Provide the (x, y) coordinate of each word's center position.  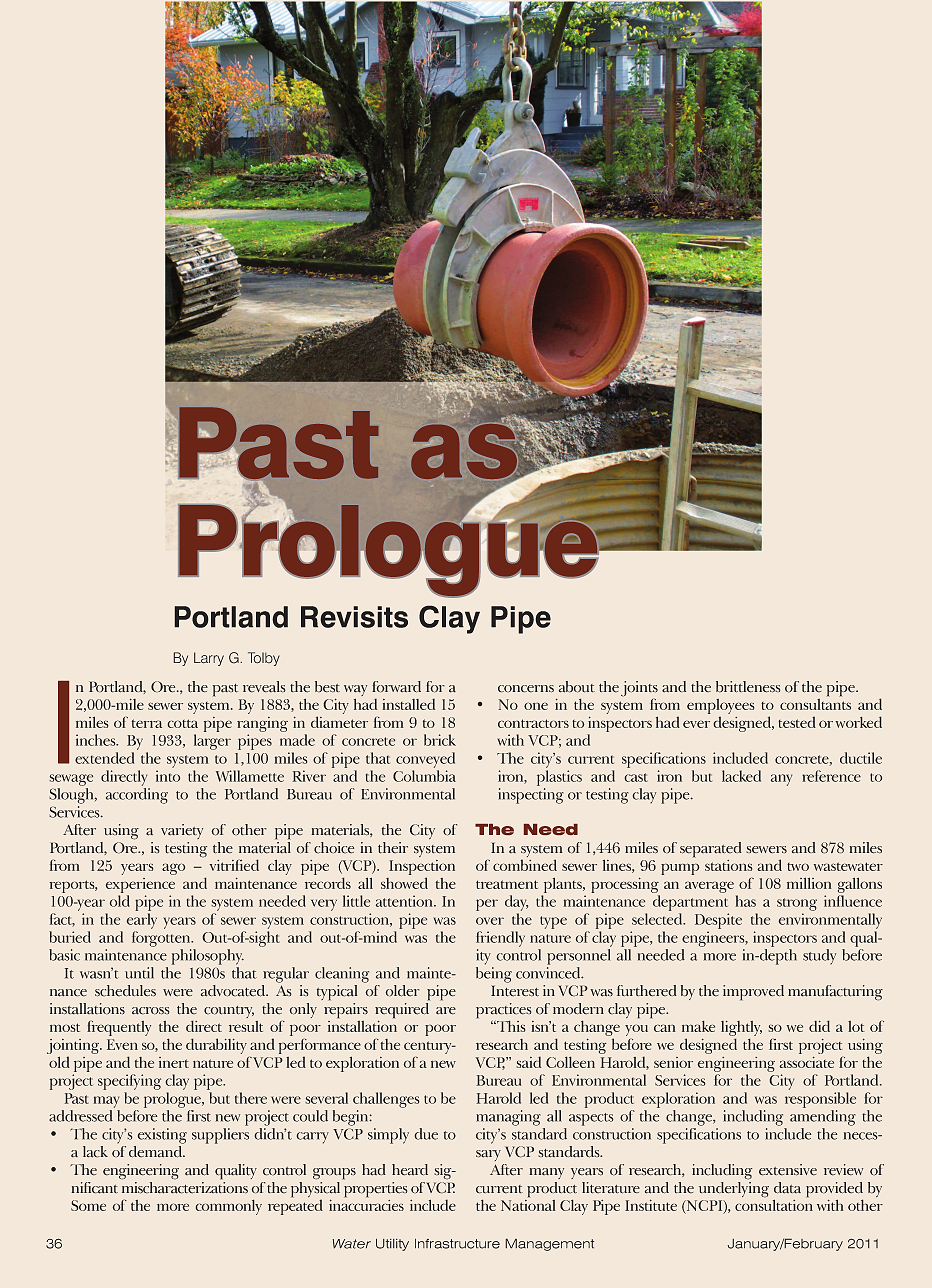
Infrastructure (457, 1244)
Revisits (354, 617)
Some (88, 1205)
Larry (209, 659)
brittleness (748, 687)
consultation (774, 1204)
